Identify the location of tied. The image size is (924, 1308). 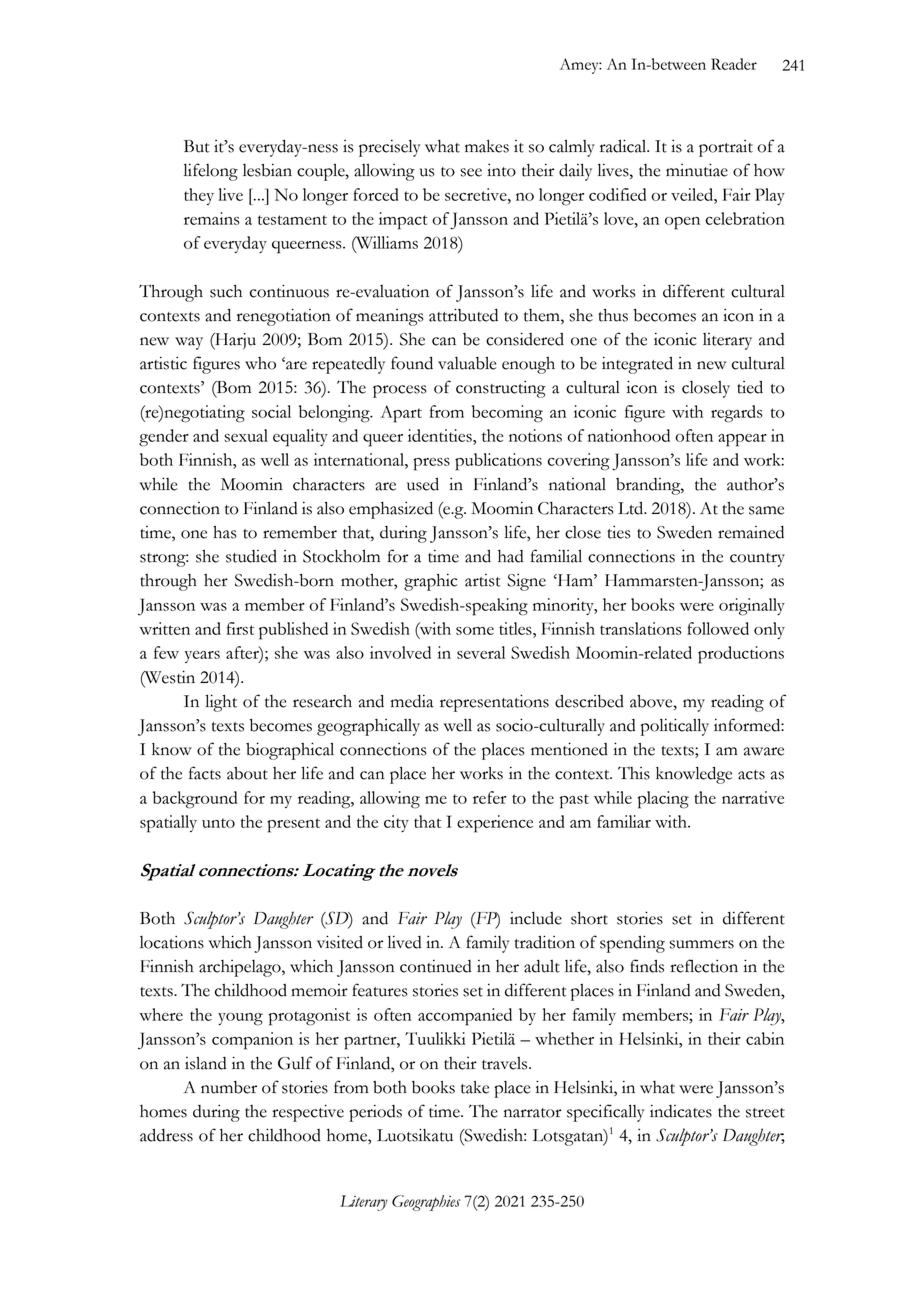
(750, 387).
